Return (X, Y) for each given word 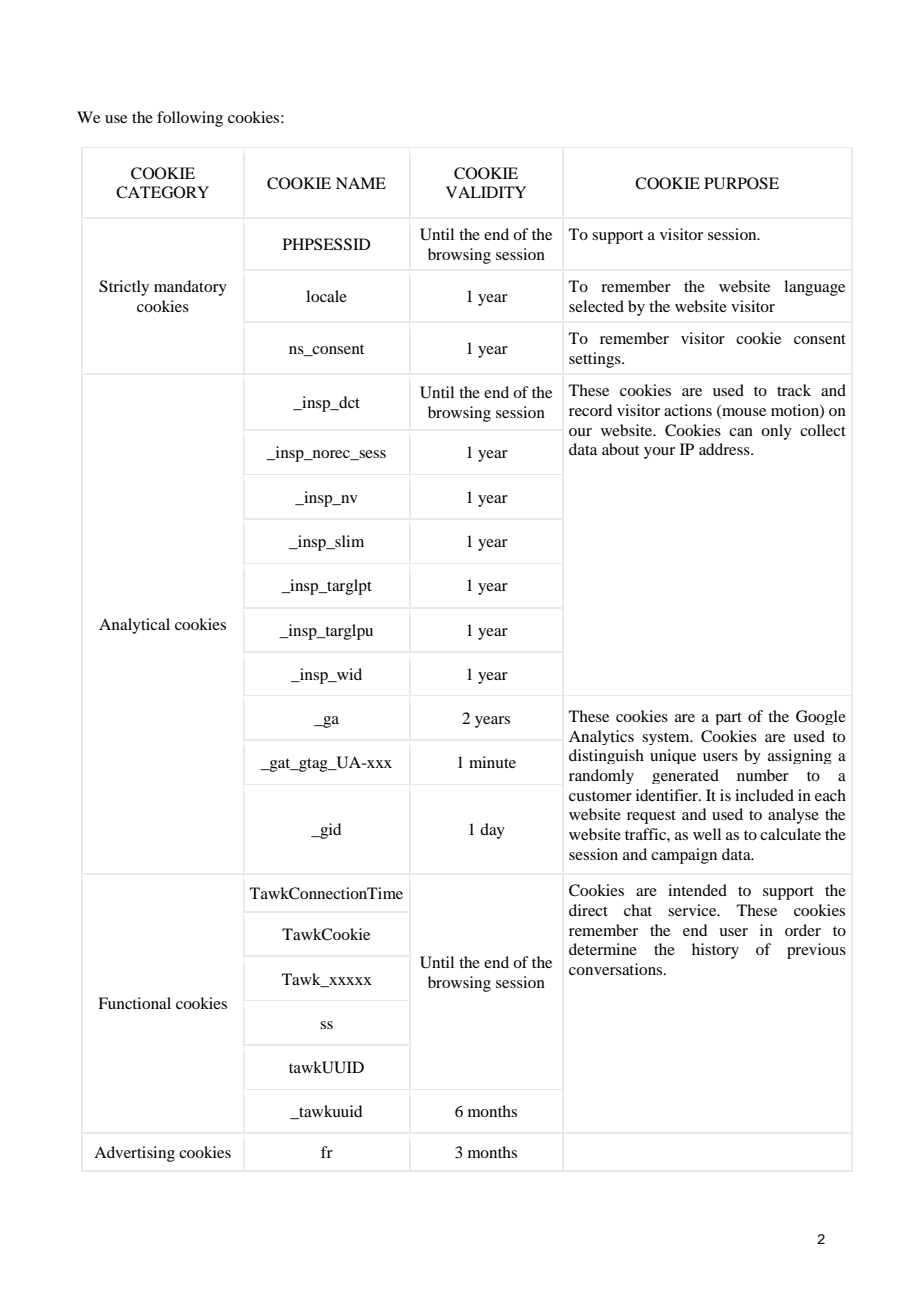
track (794, 390)
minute (492, 762)
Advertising (134, 1154)
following (190, 119)
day (492, 831)
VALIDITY (486, 192)
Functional (134, 1003)
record (590, 410)
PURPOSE (741, 183)
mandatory (190, 288)
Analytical (134, 626)
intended (697, 890)
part (729, 718)
